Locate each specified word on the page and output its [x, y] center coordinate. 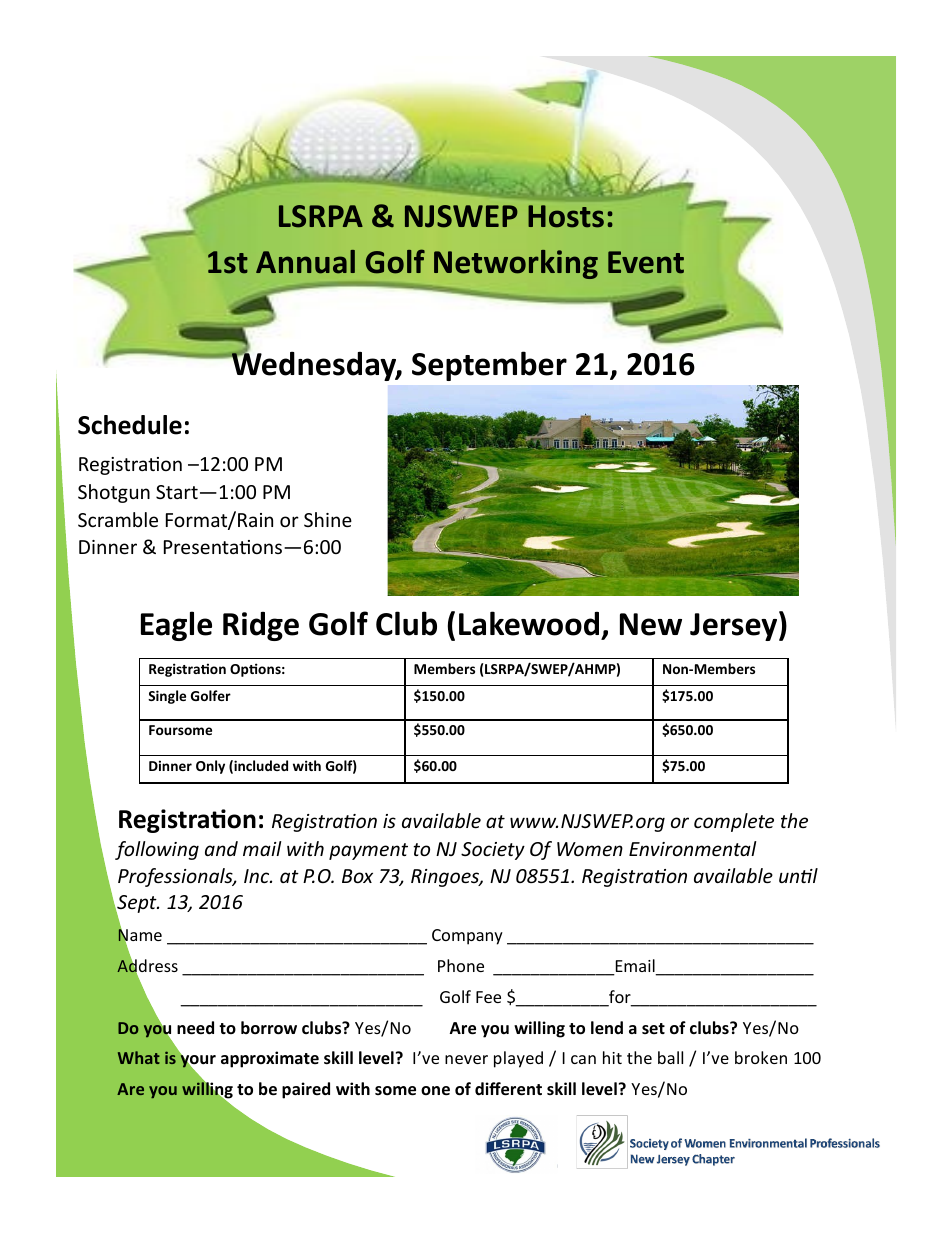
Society [493, 851]
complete [734, 822]
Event [646, 262]
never [466, 1059]
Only [210, 767]
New [651, 624]
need [195, 1028]
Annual [305, 262]
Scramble [118, 519]
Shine [328, 519]
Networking [516, 264]
